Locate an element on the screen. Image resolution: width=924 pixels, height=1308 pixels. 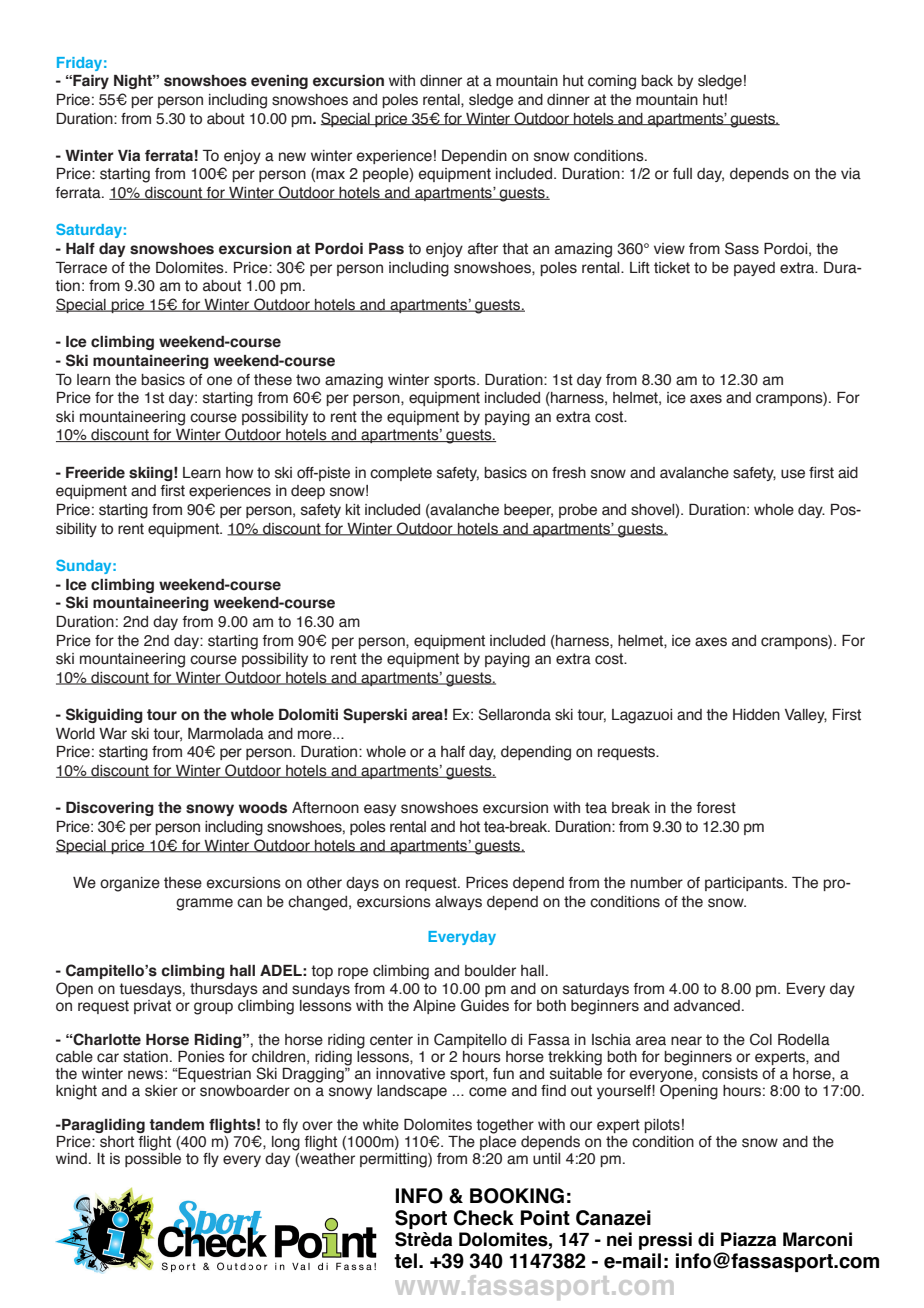
War is located at coordinates (113, 734).
